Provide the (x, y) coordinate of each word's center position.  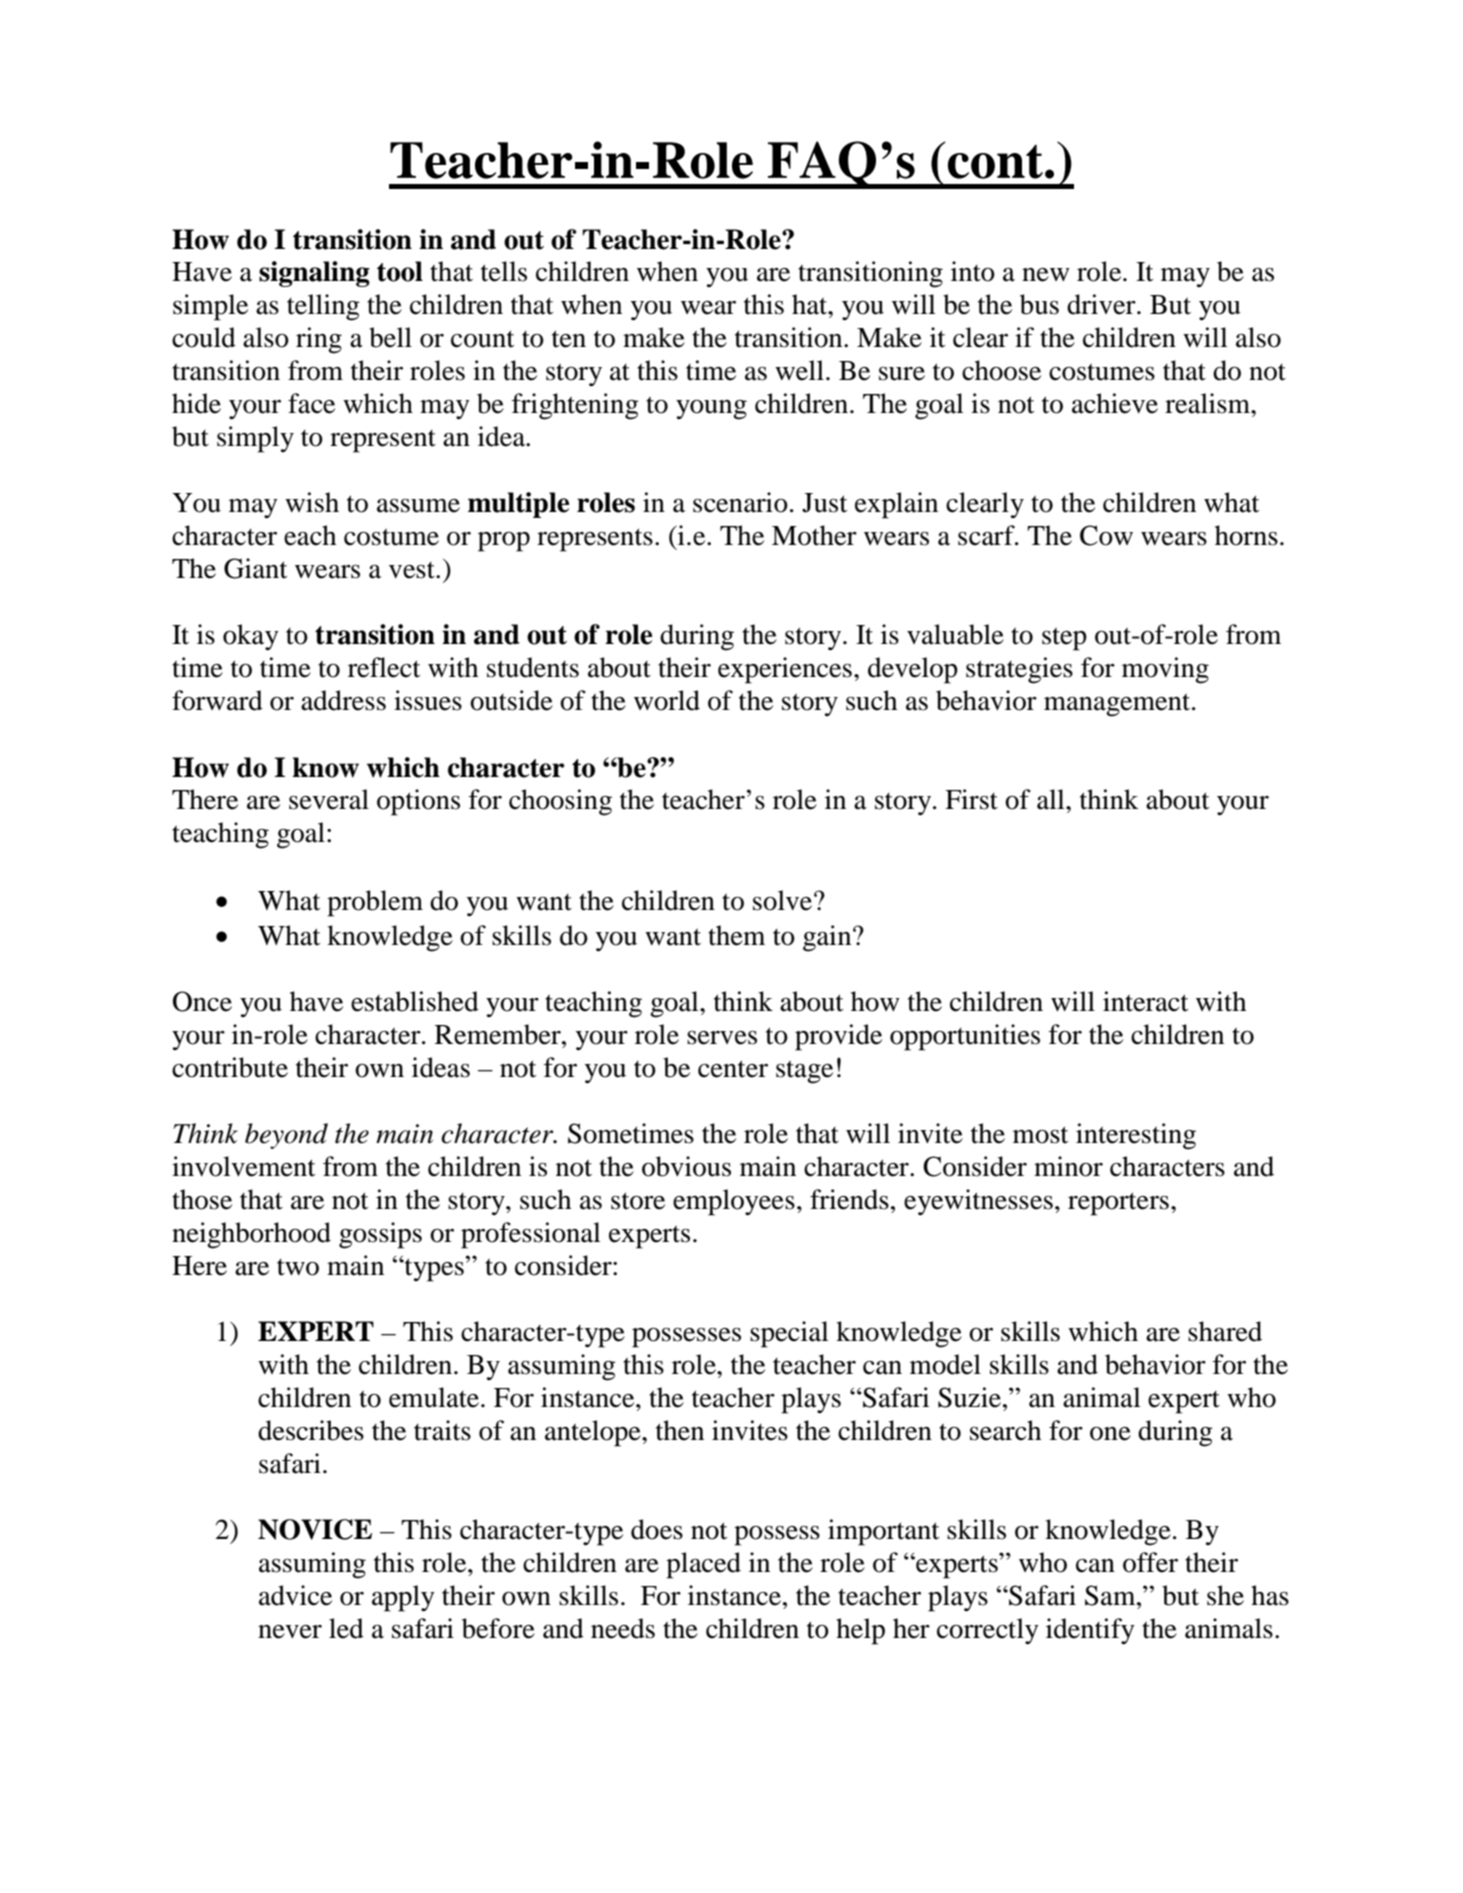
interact (1145, 1001)
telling (323, 307)
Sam (1111, 1595)
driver (1102, 304)
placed (703, 1565)
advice (295, 1595)
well (799, 370)
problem (375, 903)
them (736, 935)
